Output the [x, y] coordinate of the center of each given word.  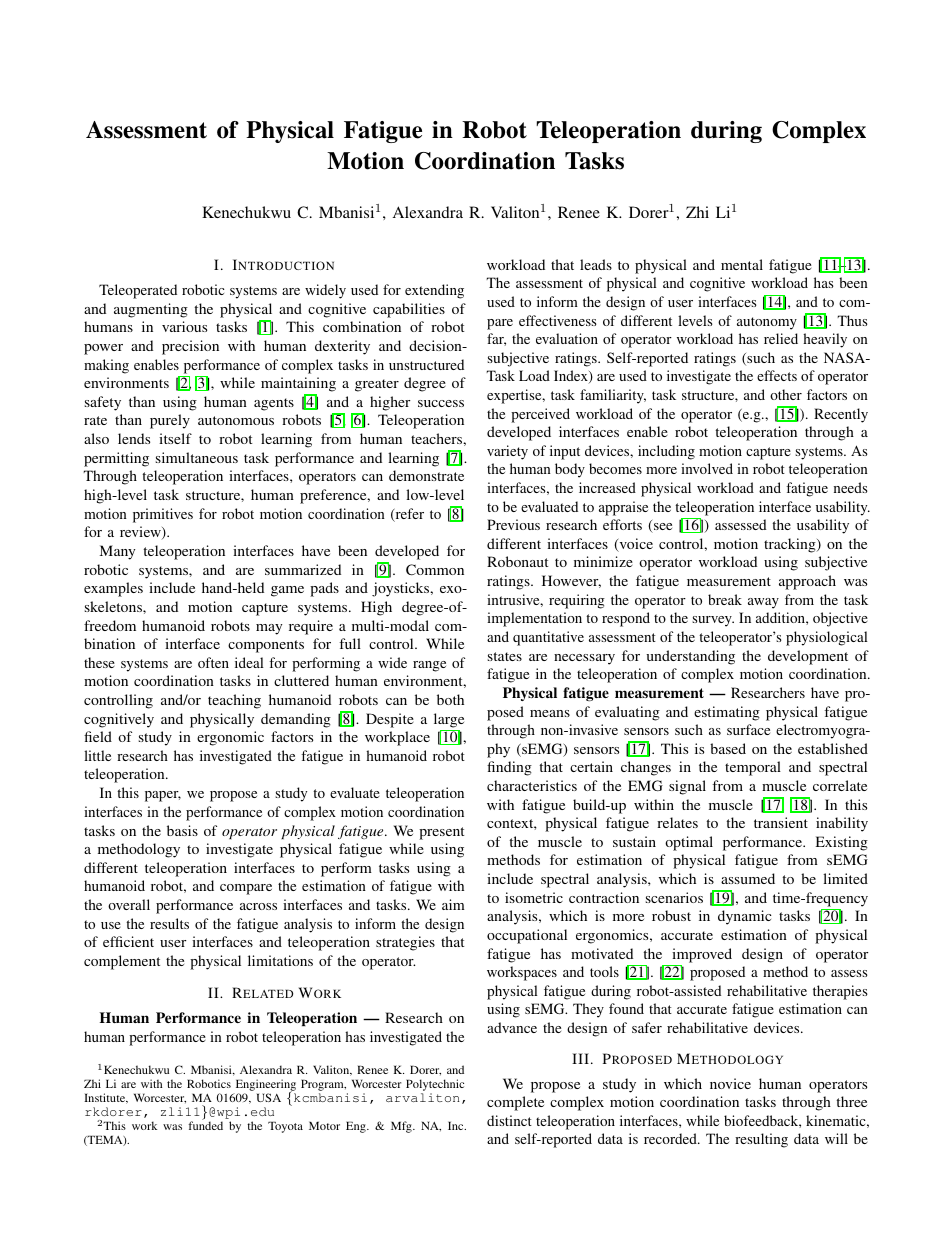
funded [205, 1125]
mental [742, 264]
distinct [509, 1120]
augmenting [151, 310]
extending [434, 291]
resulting [761, 1140]
